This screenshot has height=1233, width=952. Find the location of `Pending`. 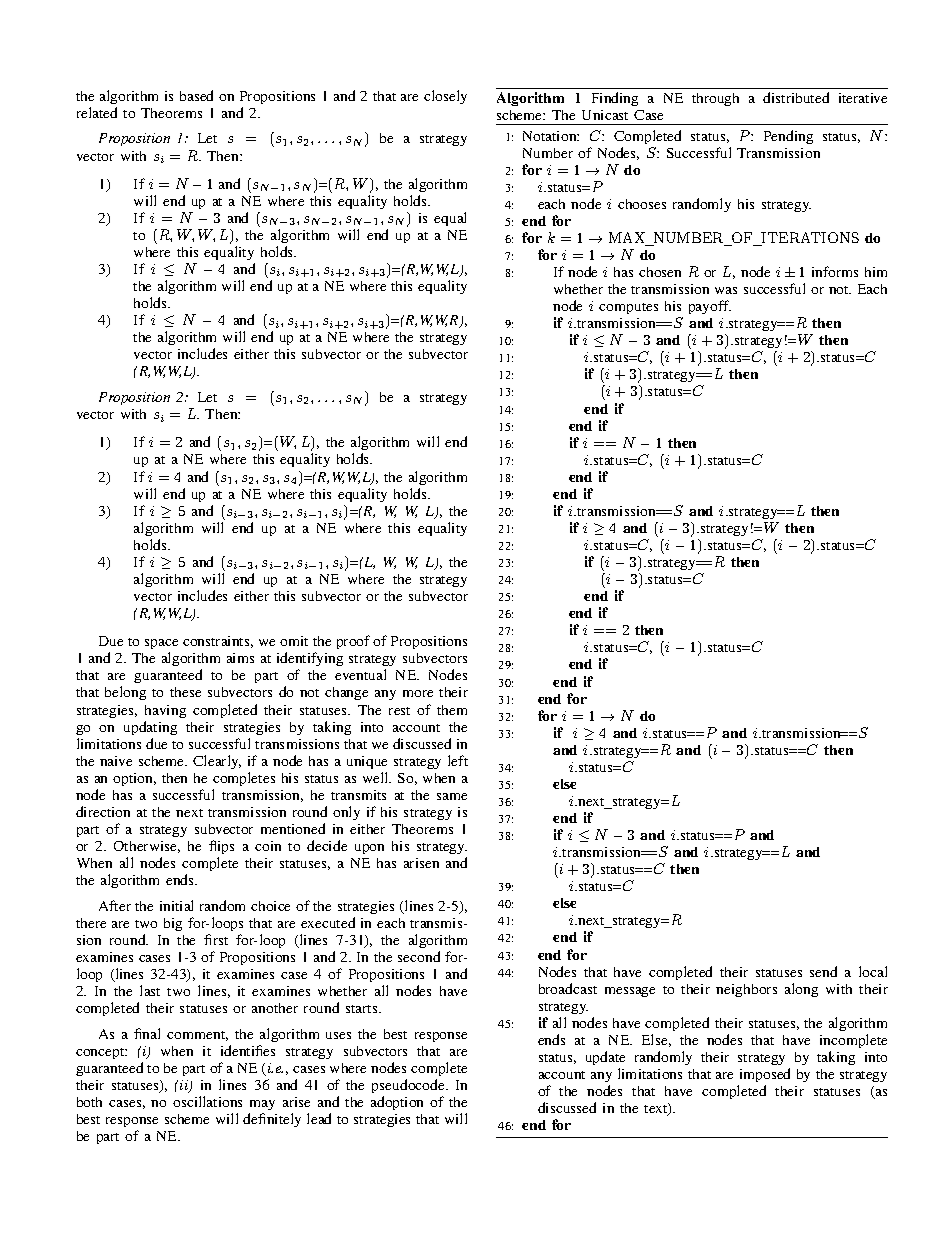

Pending is located at coordinates (788, 137).
